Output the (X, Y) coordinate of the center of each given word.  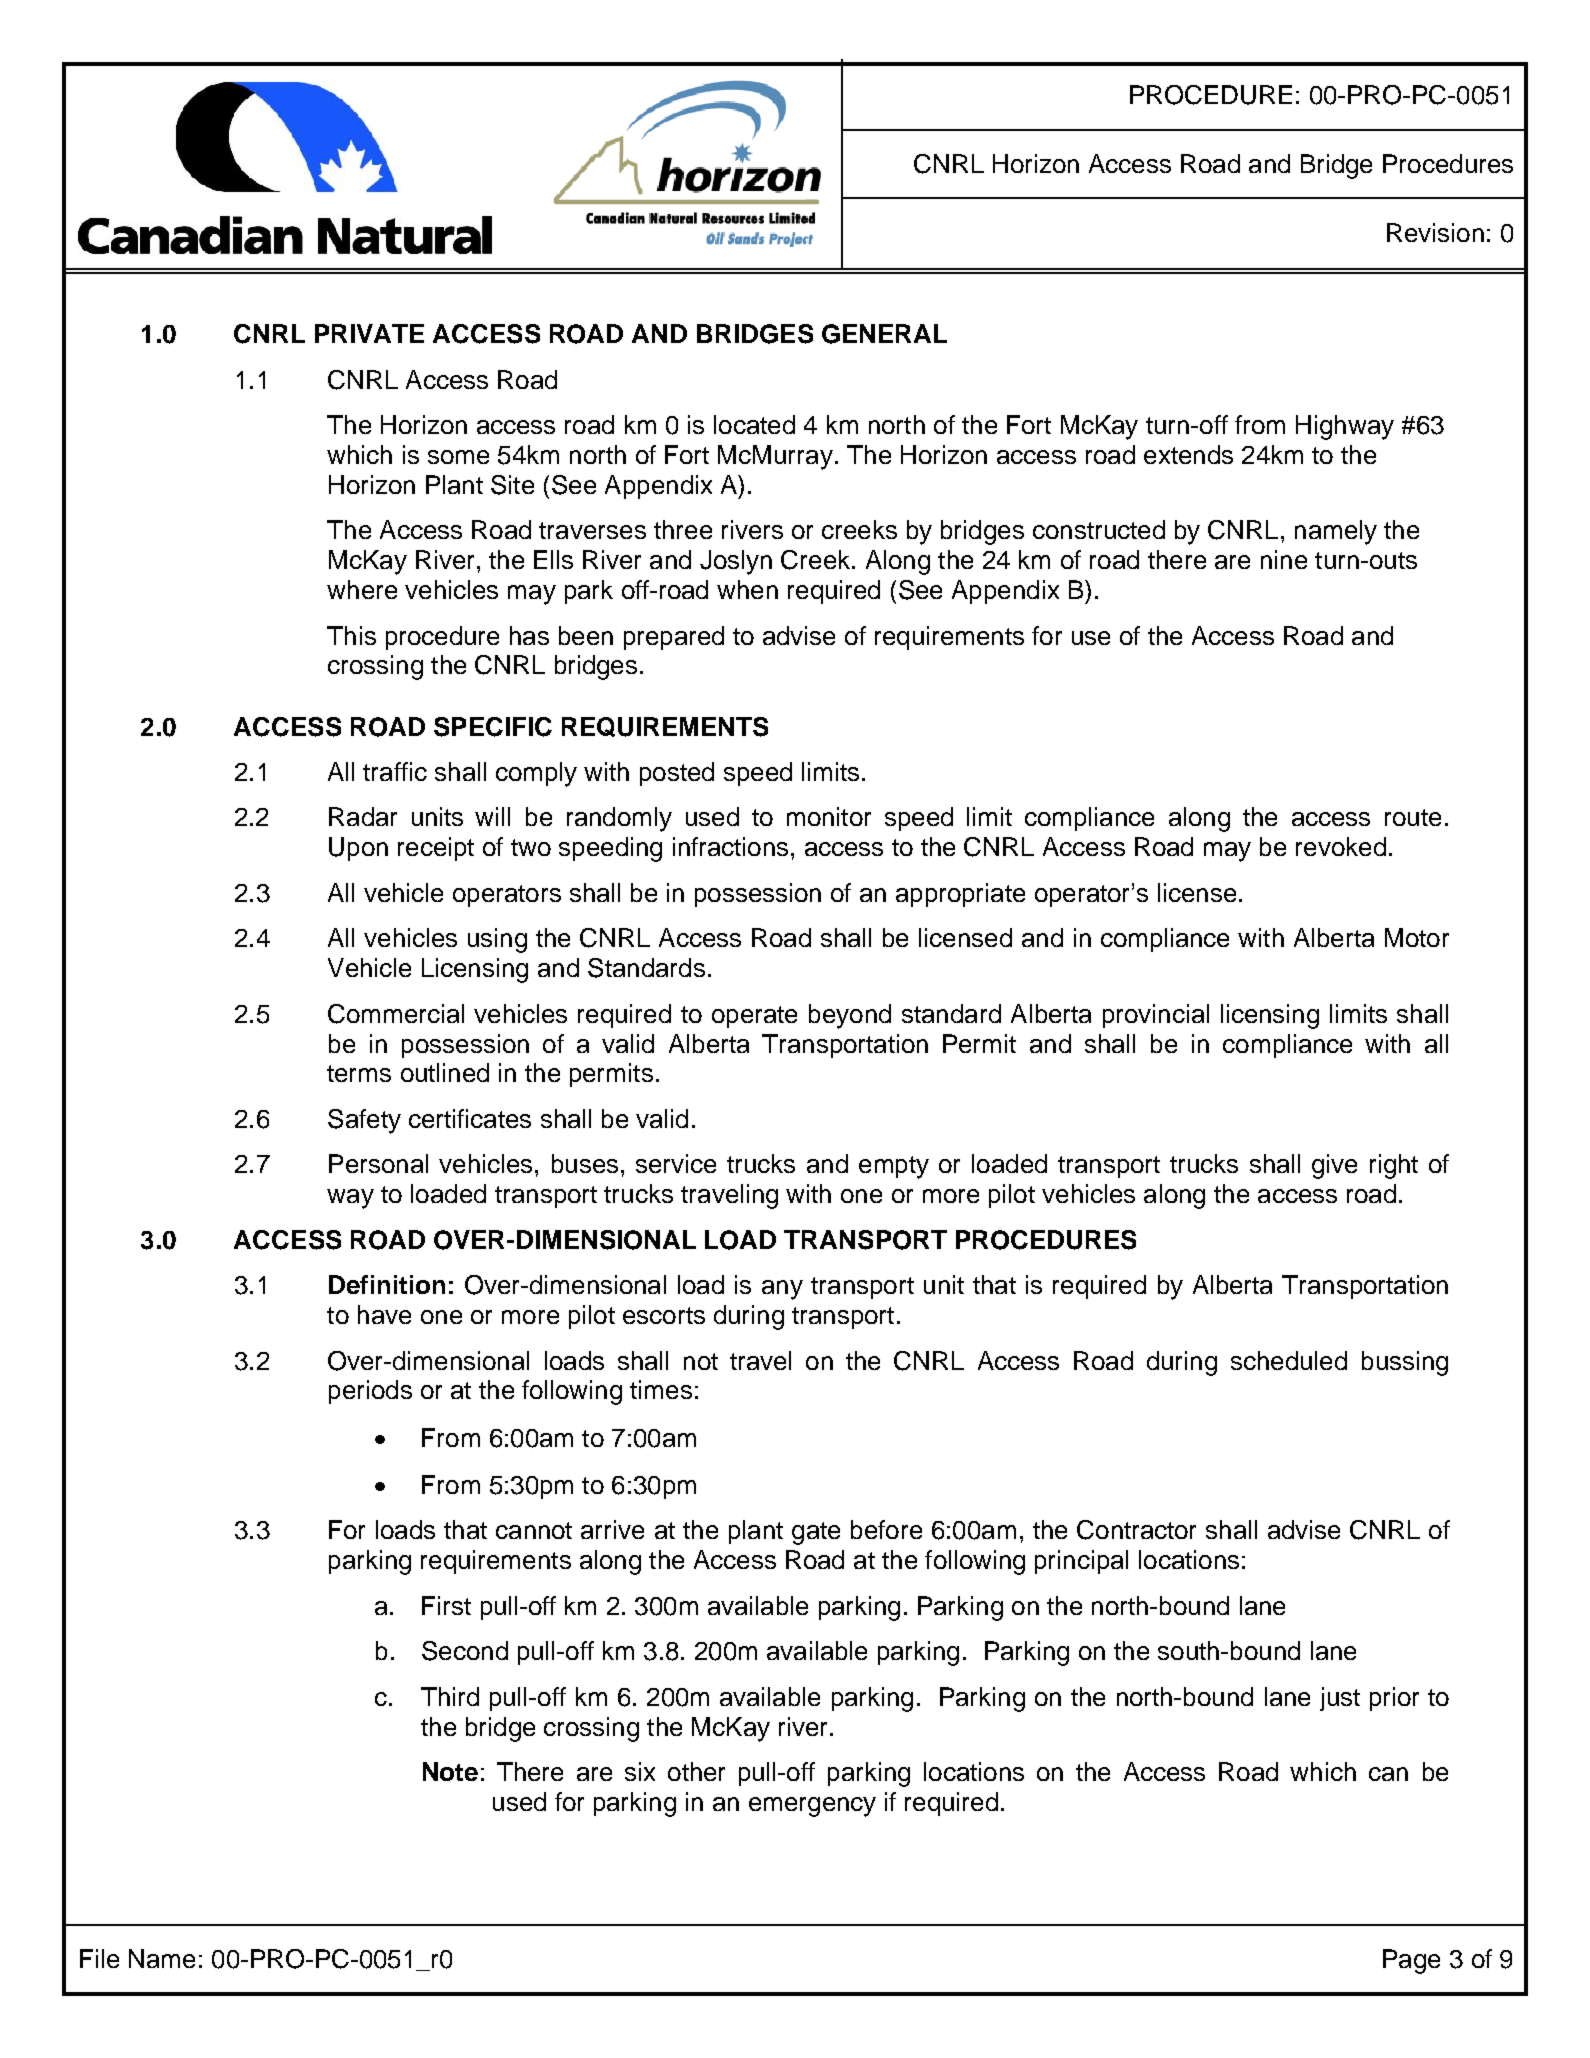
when (747, 589)
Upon (358, 849)
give (1334, 1166)
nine (1284, 559)
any (782, 1290)
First (446, 1605)
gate (816, 1533)
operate (754, 1017)
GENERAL (884, 334)
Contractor (1136, 1530)
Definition (387, 1284)
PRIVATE (369, 333)
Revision (1435, 232)
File (99, 1958)
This (351, 635)
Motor (1417, 937)
